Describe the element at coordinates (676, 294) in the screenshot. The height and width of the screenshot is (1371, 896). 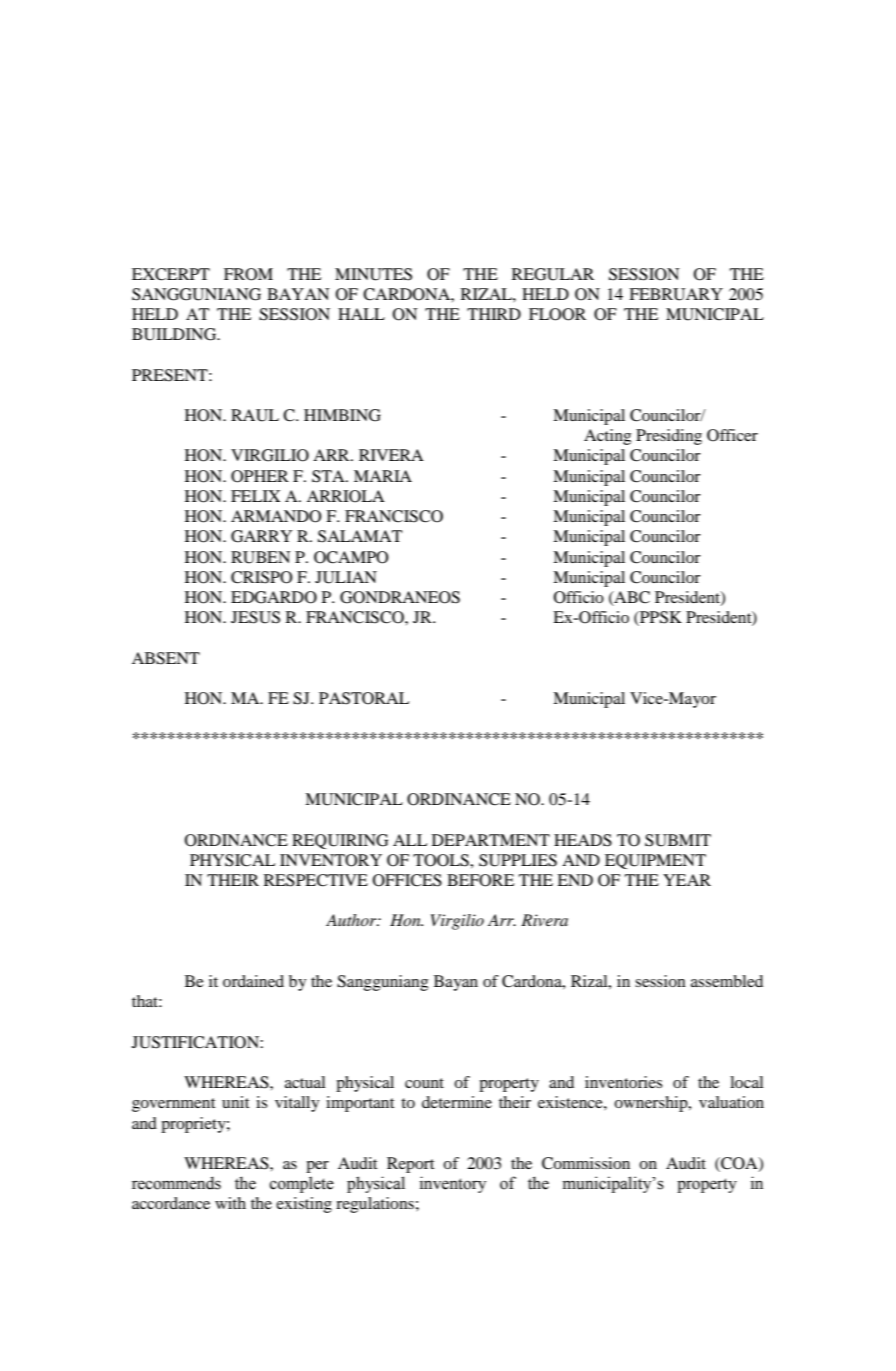
I see `FEBRUARY` at that location.
